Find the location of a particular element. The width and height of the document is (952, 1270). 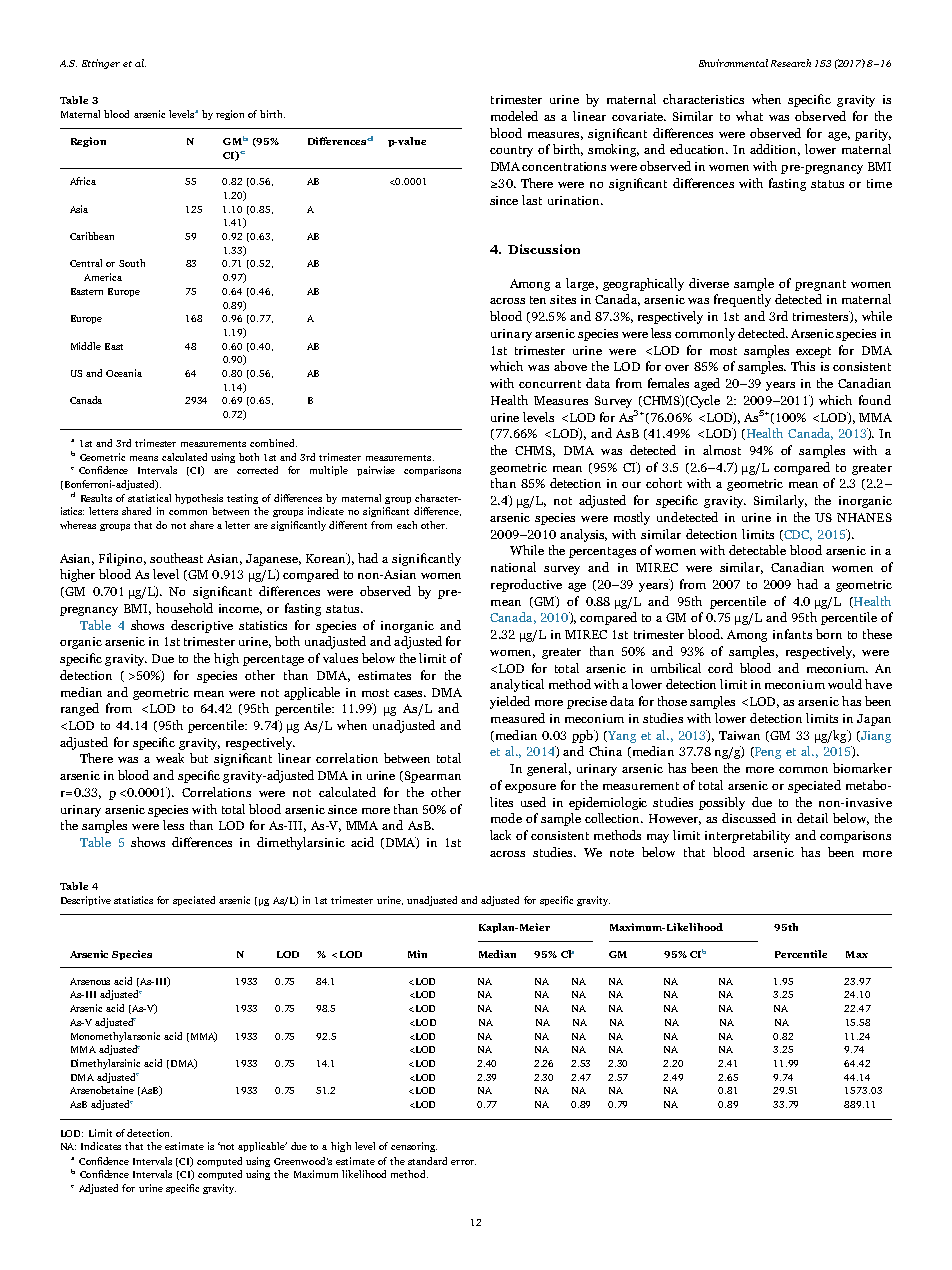

reproductive is located at coordinates (526, 585).
